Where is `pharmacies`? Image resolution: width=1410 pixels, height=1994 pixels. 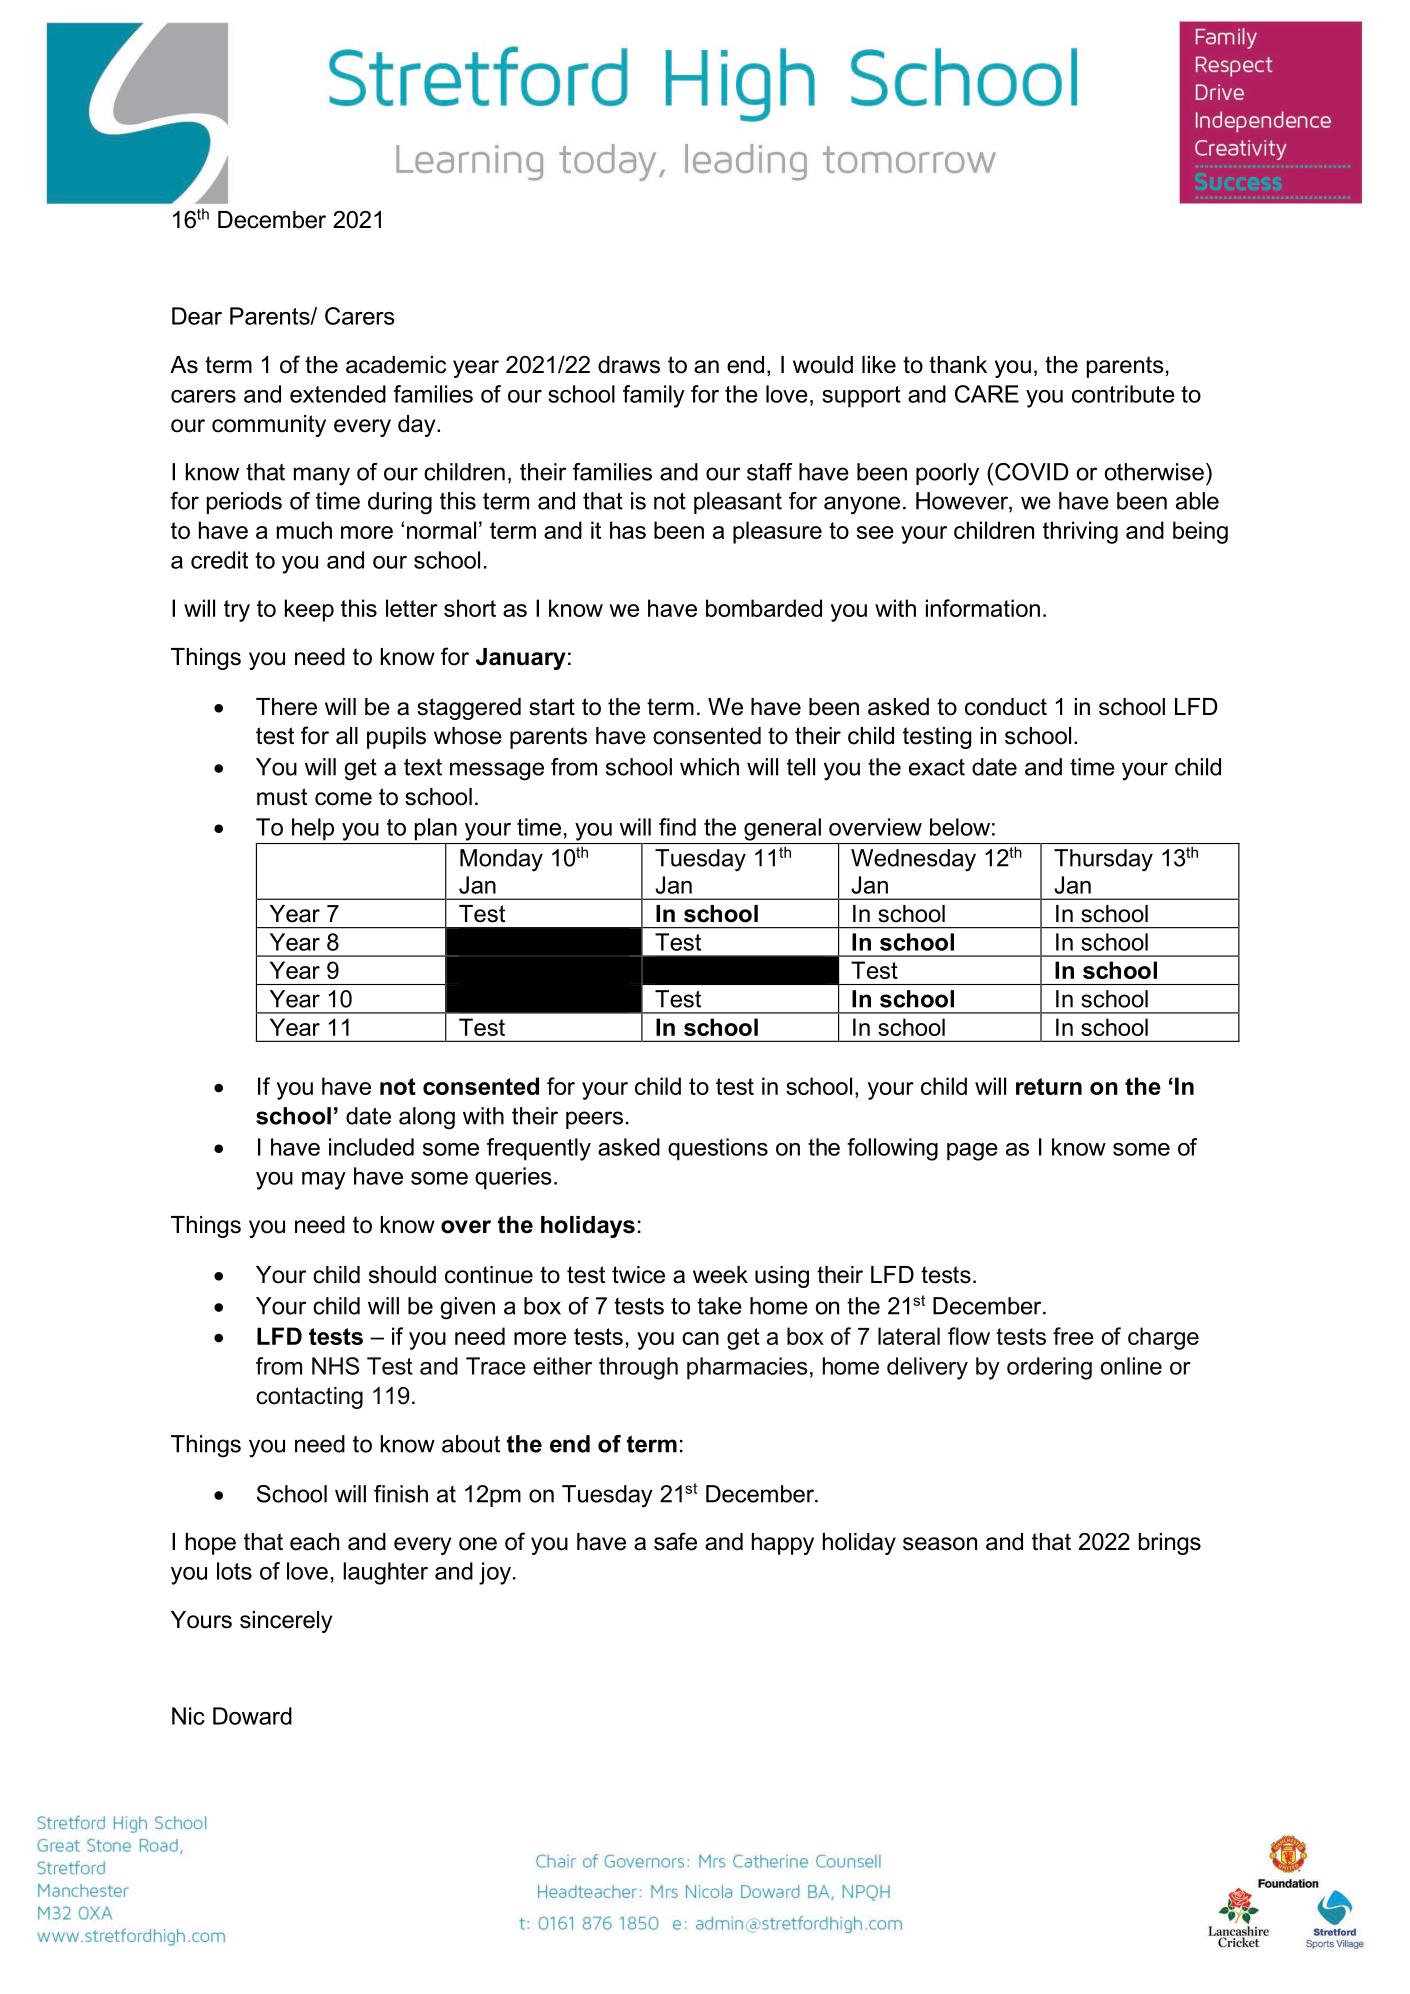 pharmacies is located at coordinates (747, 1368).
